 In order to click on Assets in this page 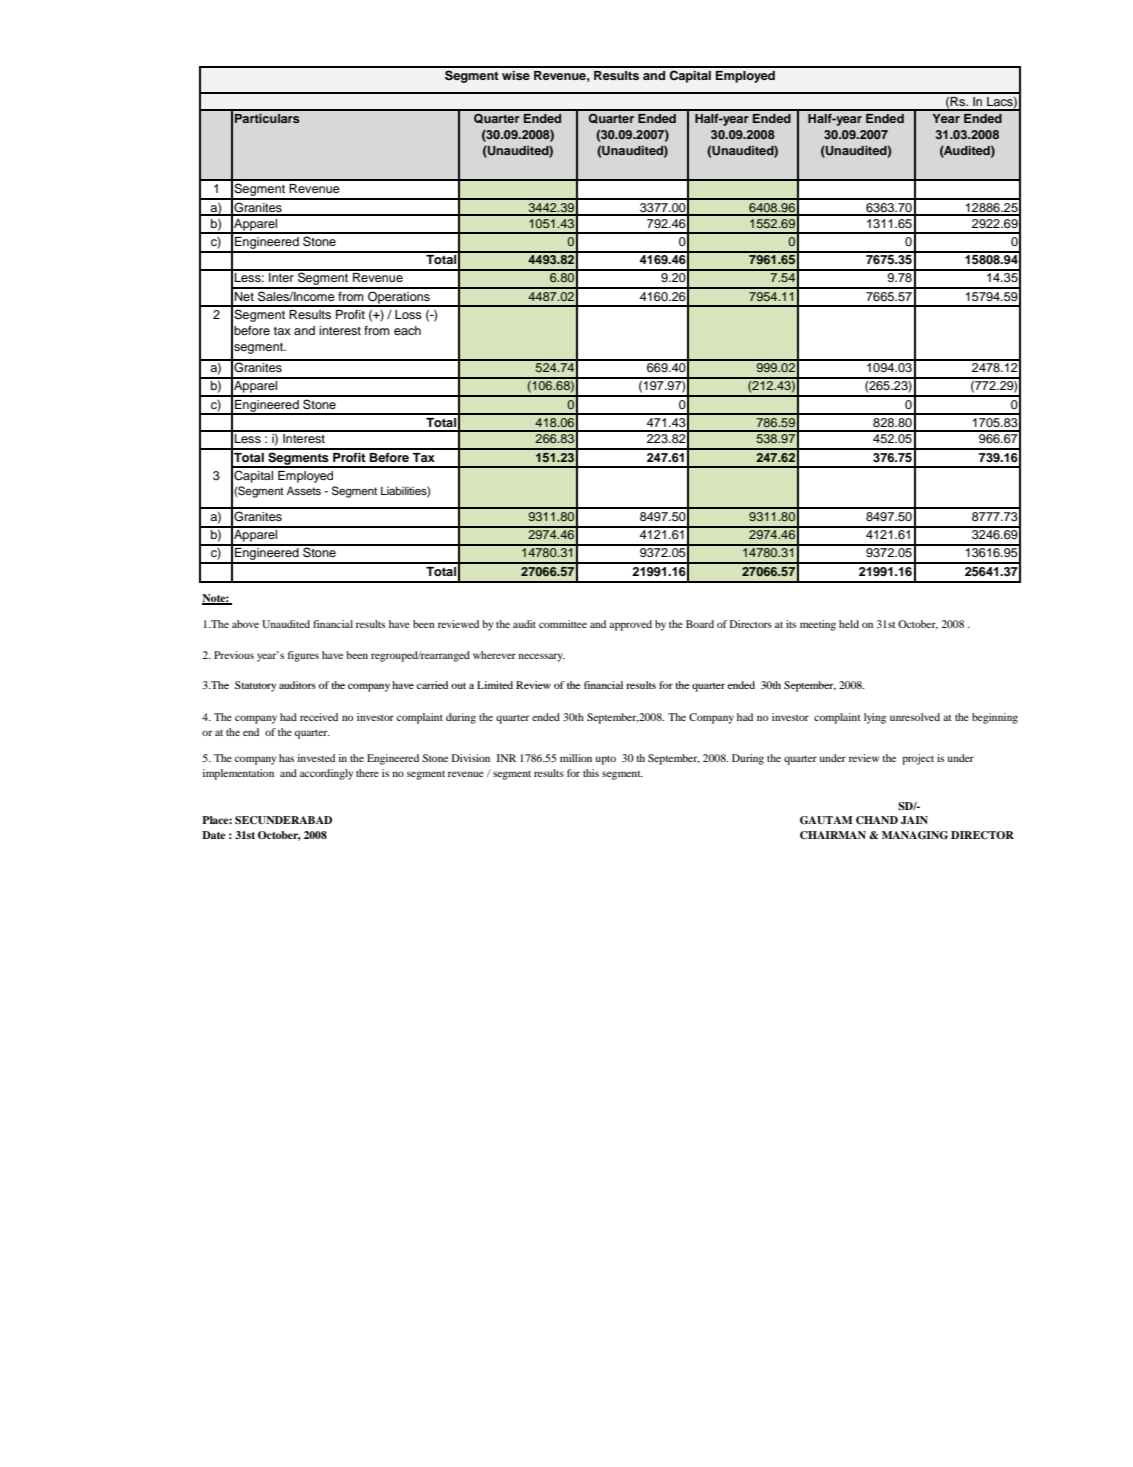, I will do `click(304, 490)`.
